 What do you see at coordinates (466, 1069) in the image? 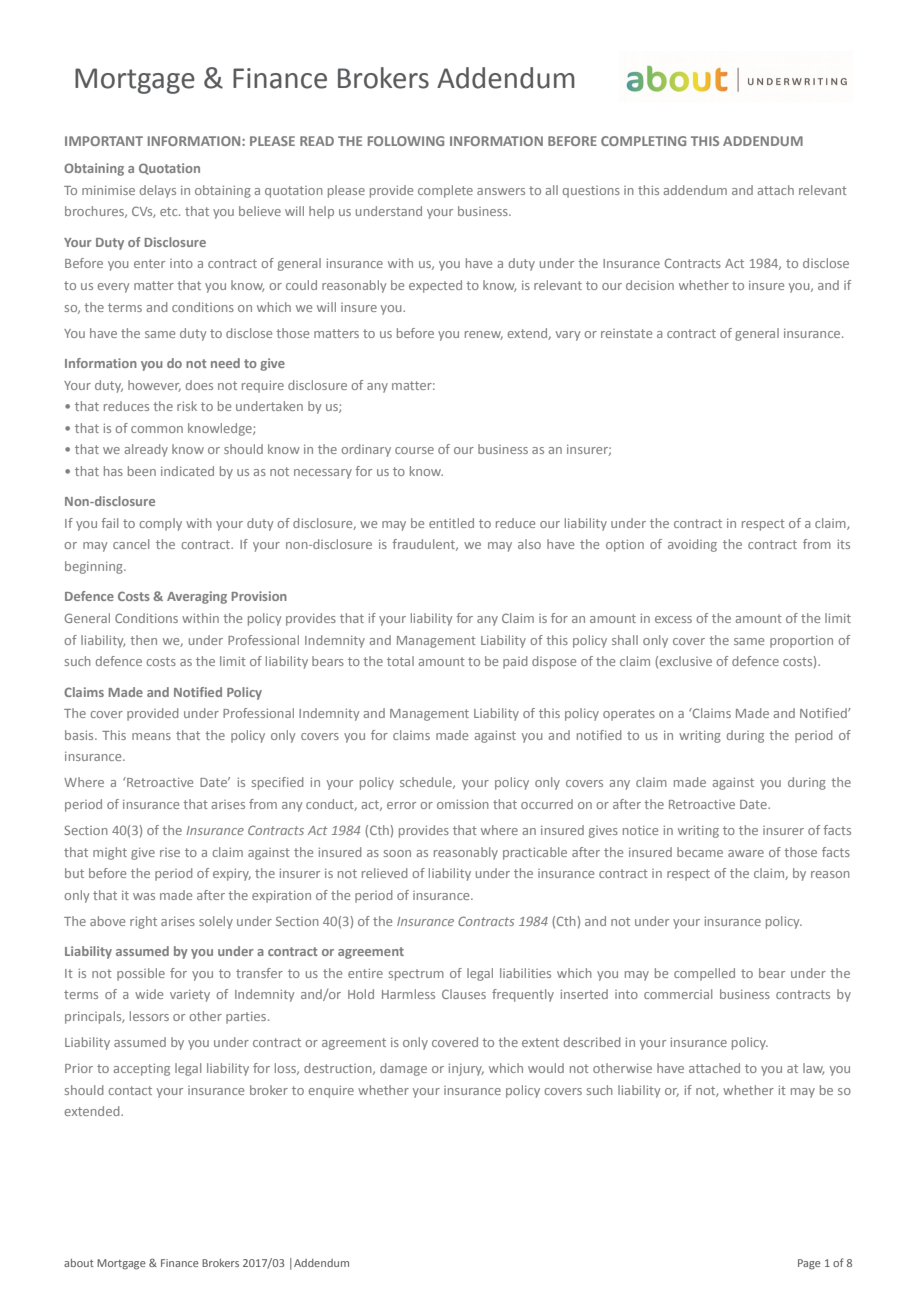
I see `injury` at bounding box center [466, 1069].
